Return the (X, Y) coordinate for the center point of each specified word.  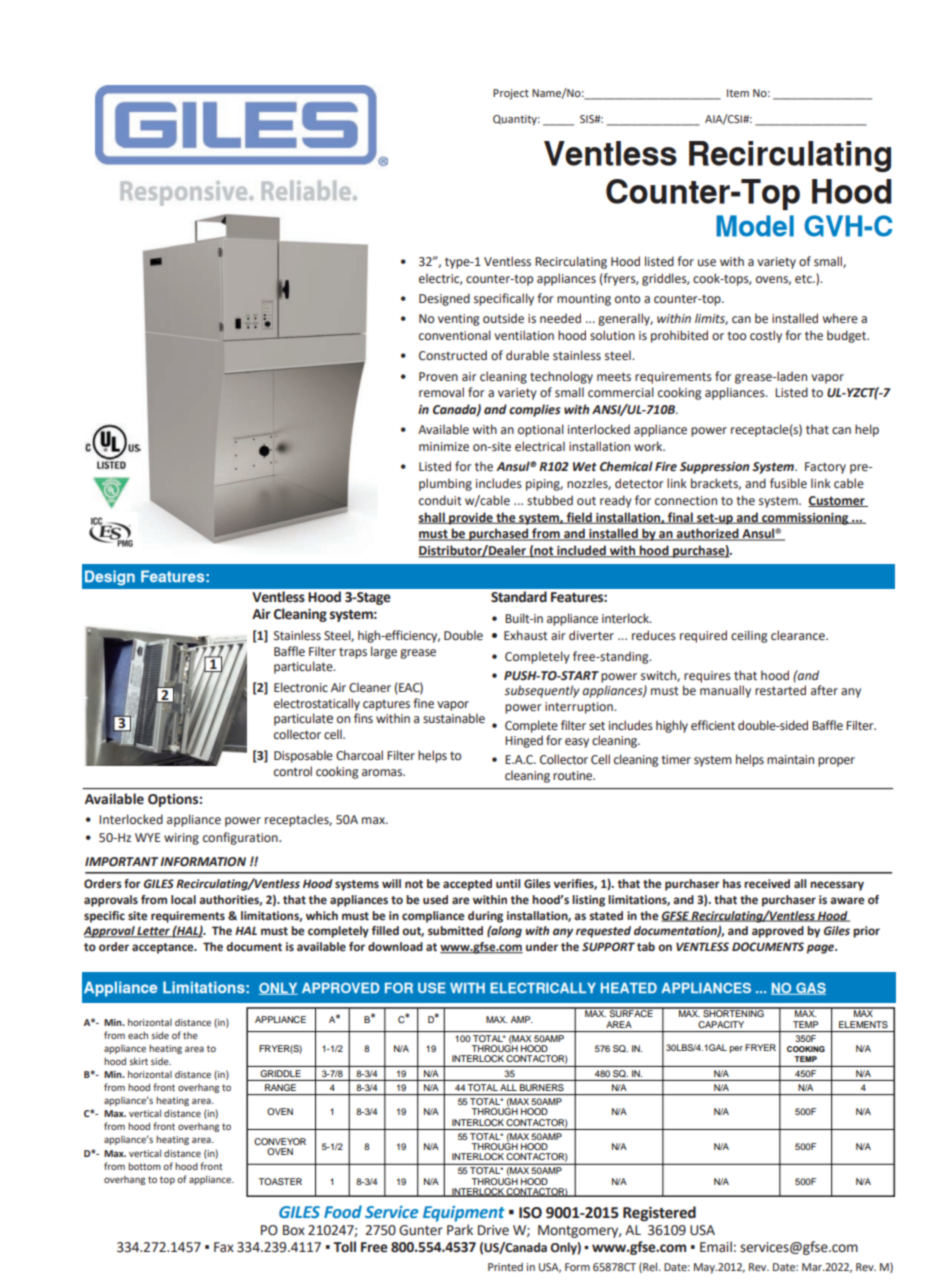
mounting (584, 300)
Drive (493, 1230)
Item (738, 93)
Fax (224, 1247)
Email (716, 1247)
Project (511, 94)
